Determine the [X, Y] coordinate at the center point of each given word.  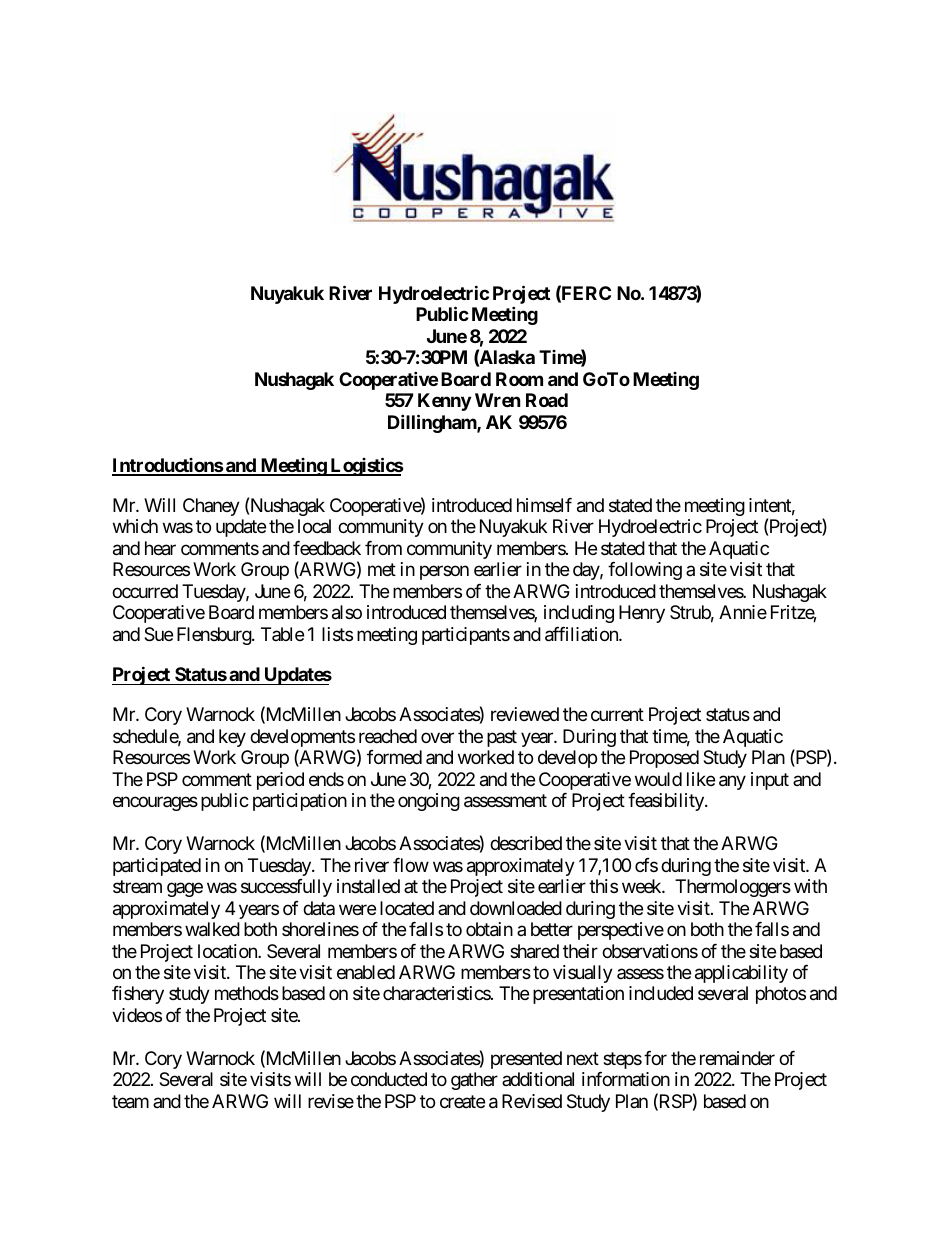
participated [157, 867]
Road [547, 400]
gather [474, 1081]
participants [466, 636]
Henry [642, 614]
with [810, 886]
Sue [158, 634]
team [130, 1102]
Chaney [211, 507]
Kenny [444, 402]
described [526, 843]
